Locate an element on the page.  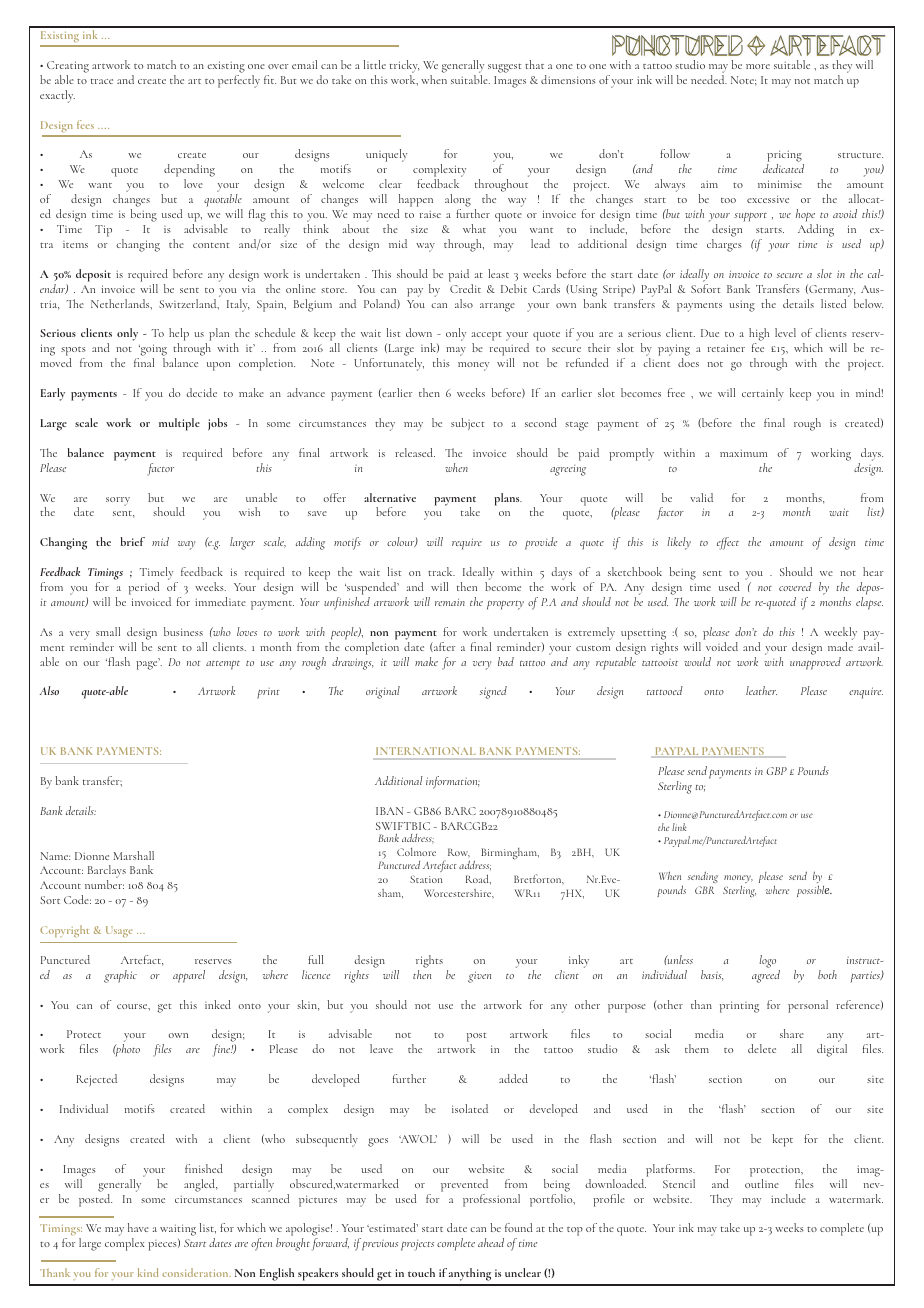
given is located at coordinates (479, 977).
